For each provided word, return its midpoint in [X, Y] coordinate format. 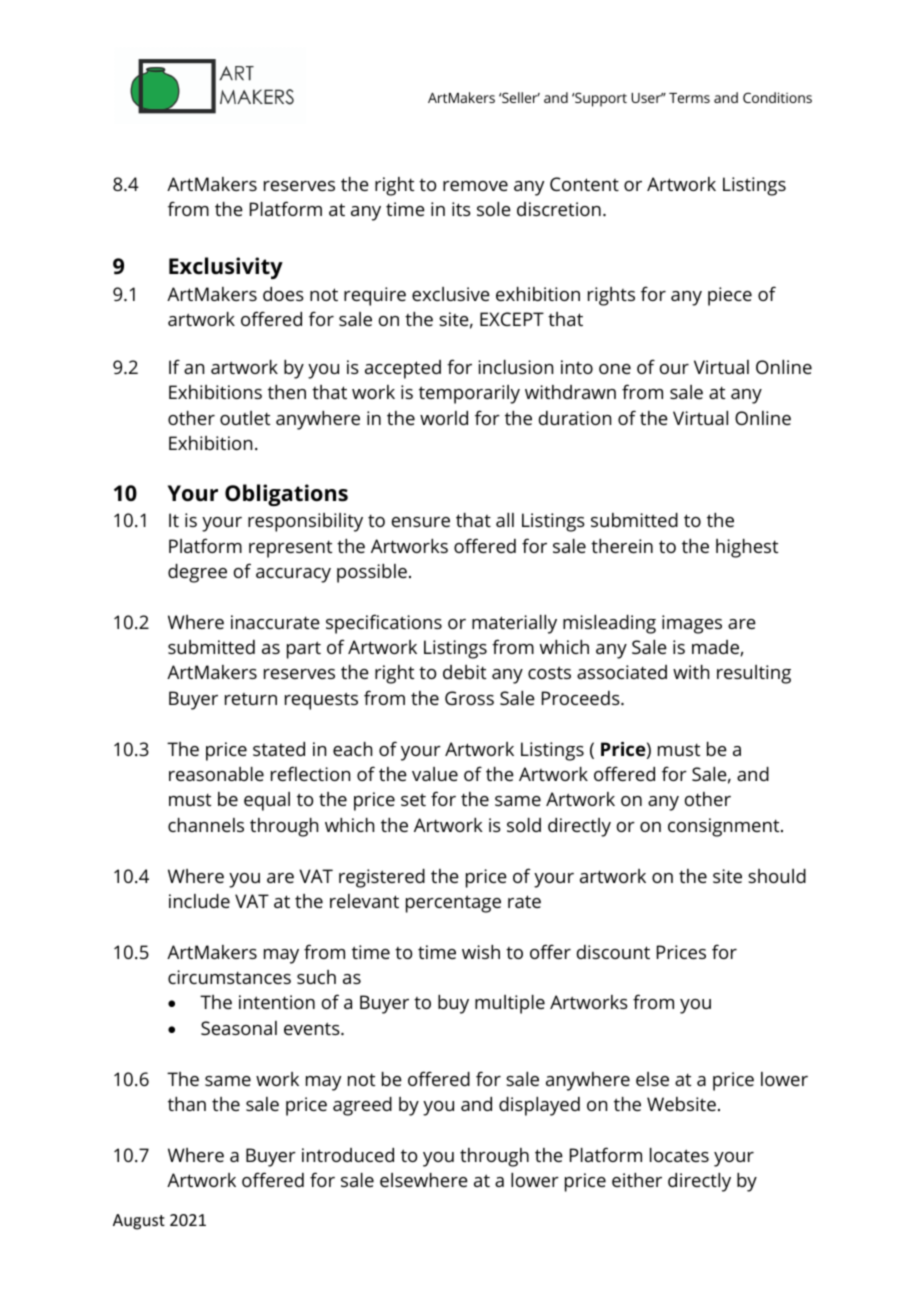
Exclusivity [226, 268]
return [251, 699]
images [692, 624]
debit [464, 672]
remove [475, 186]
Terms [689, 98]
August [139, 1222]
